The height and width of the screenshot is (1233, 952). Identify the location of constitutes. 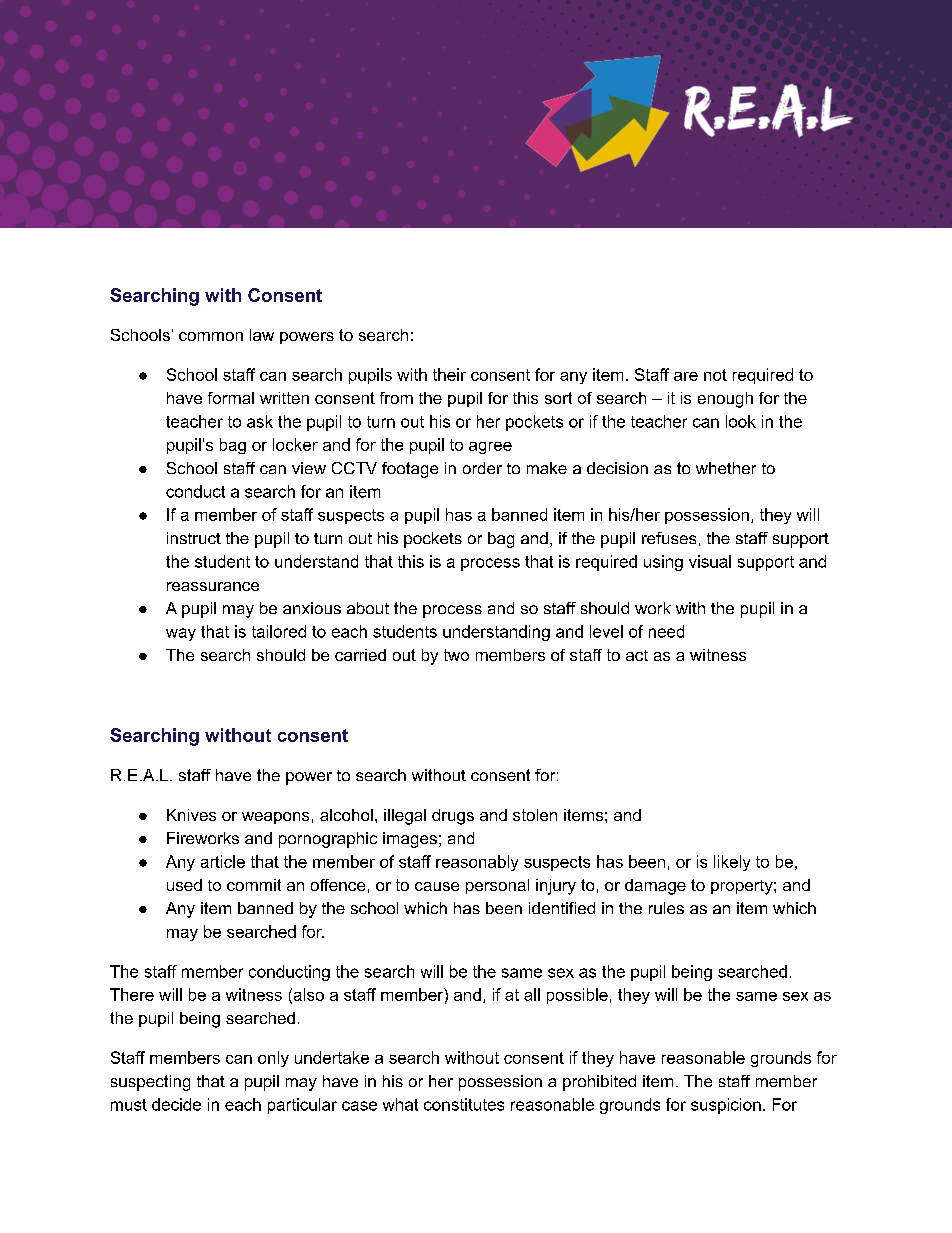
(464, 1104).
